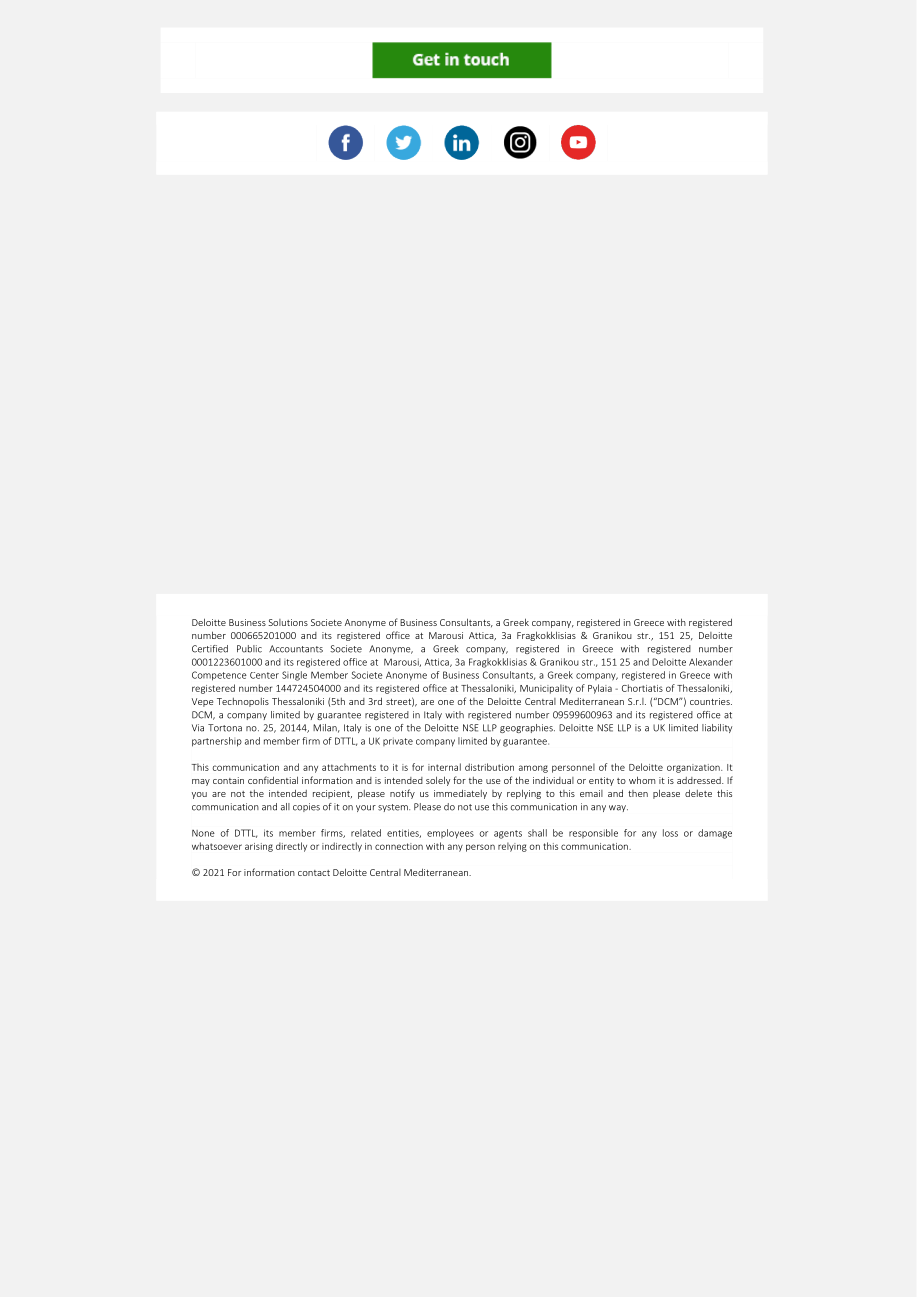 This image has width=924, height=1297. What do you see at coordinates (314, 873) in the image?
I see `contact` at bounding box center [314, 873].
